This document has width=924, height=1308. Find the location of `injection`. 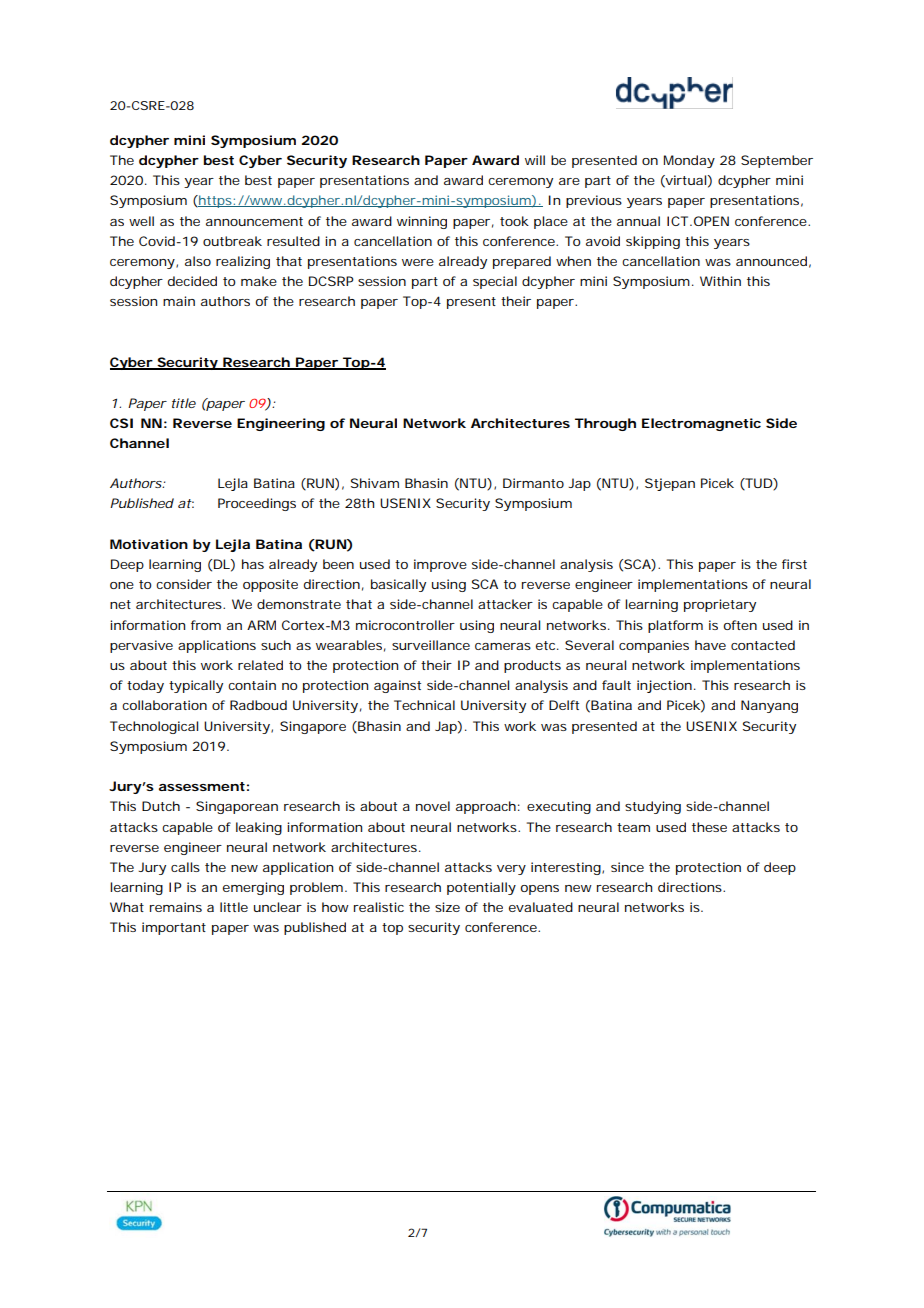

injection is located at coordinates (666, 686).
